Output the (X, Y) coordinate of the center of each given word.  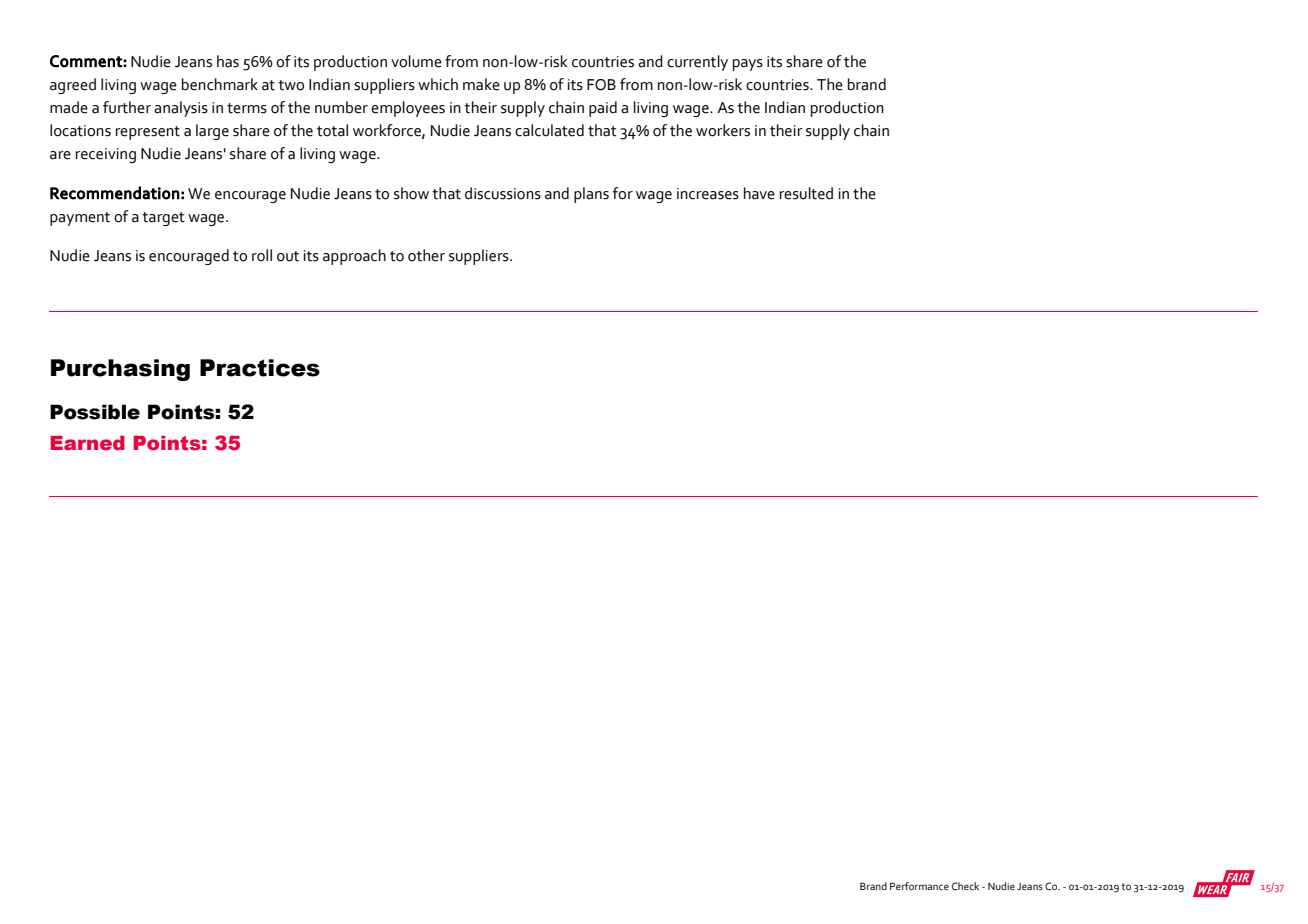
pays (748, 65)
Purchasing (120, 370)
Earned (88, 443)
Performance (919, 886)
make (481, 84)
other (426, 255)
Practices (260, 368)
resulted (806, 193)
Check (965, 886)
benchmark (220, 84)
